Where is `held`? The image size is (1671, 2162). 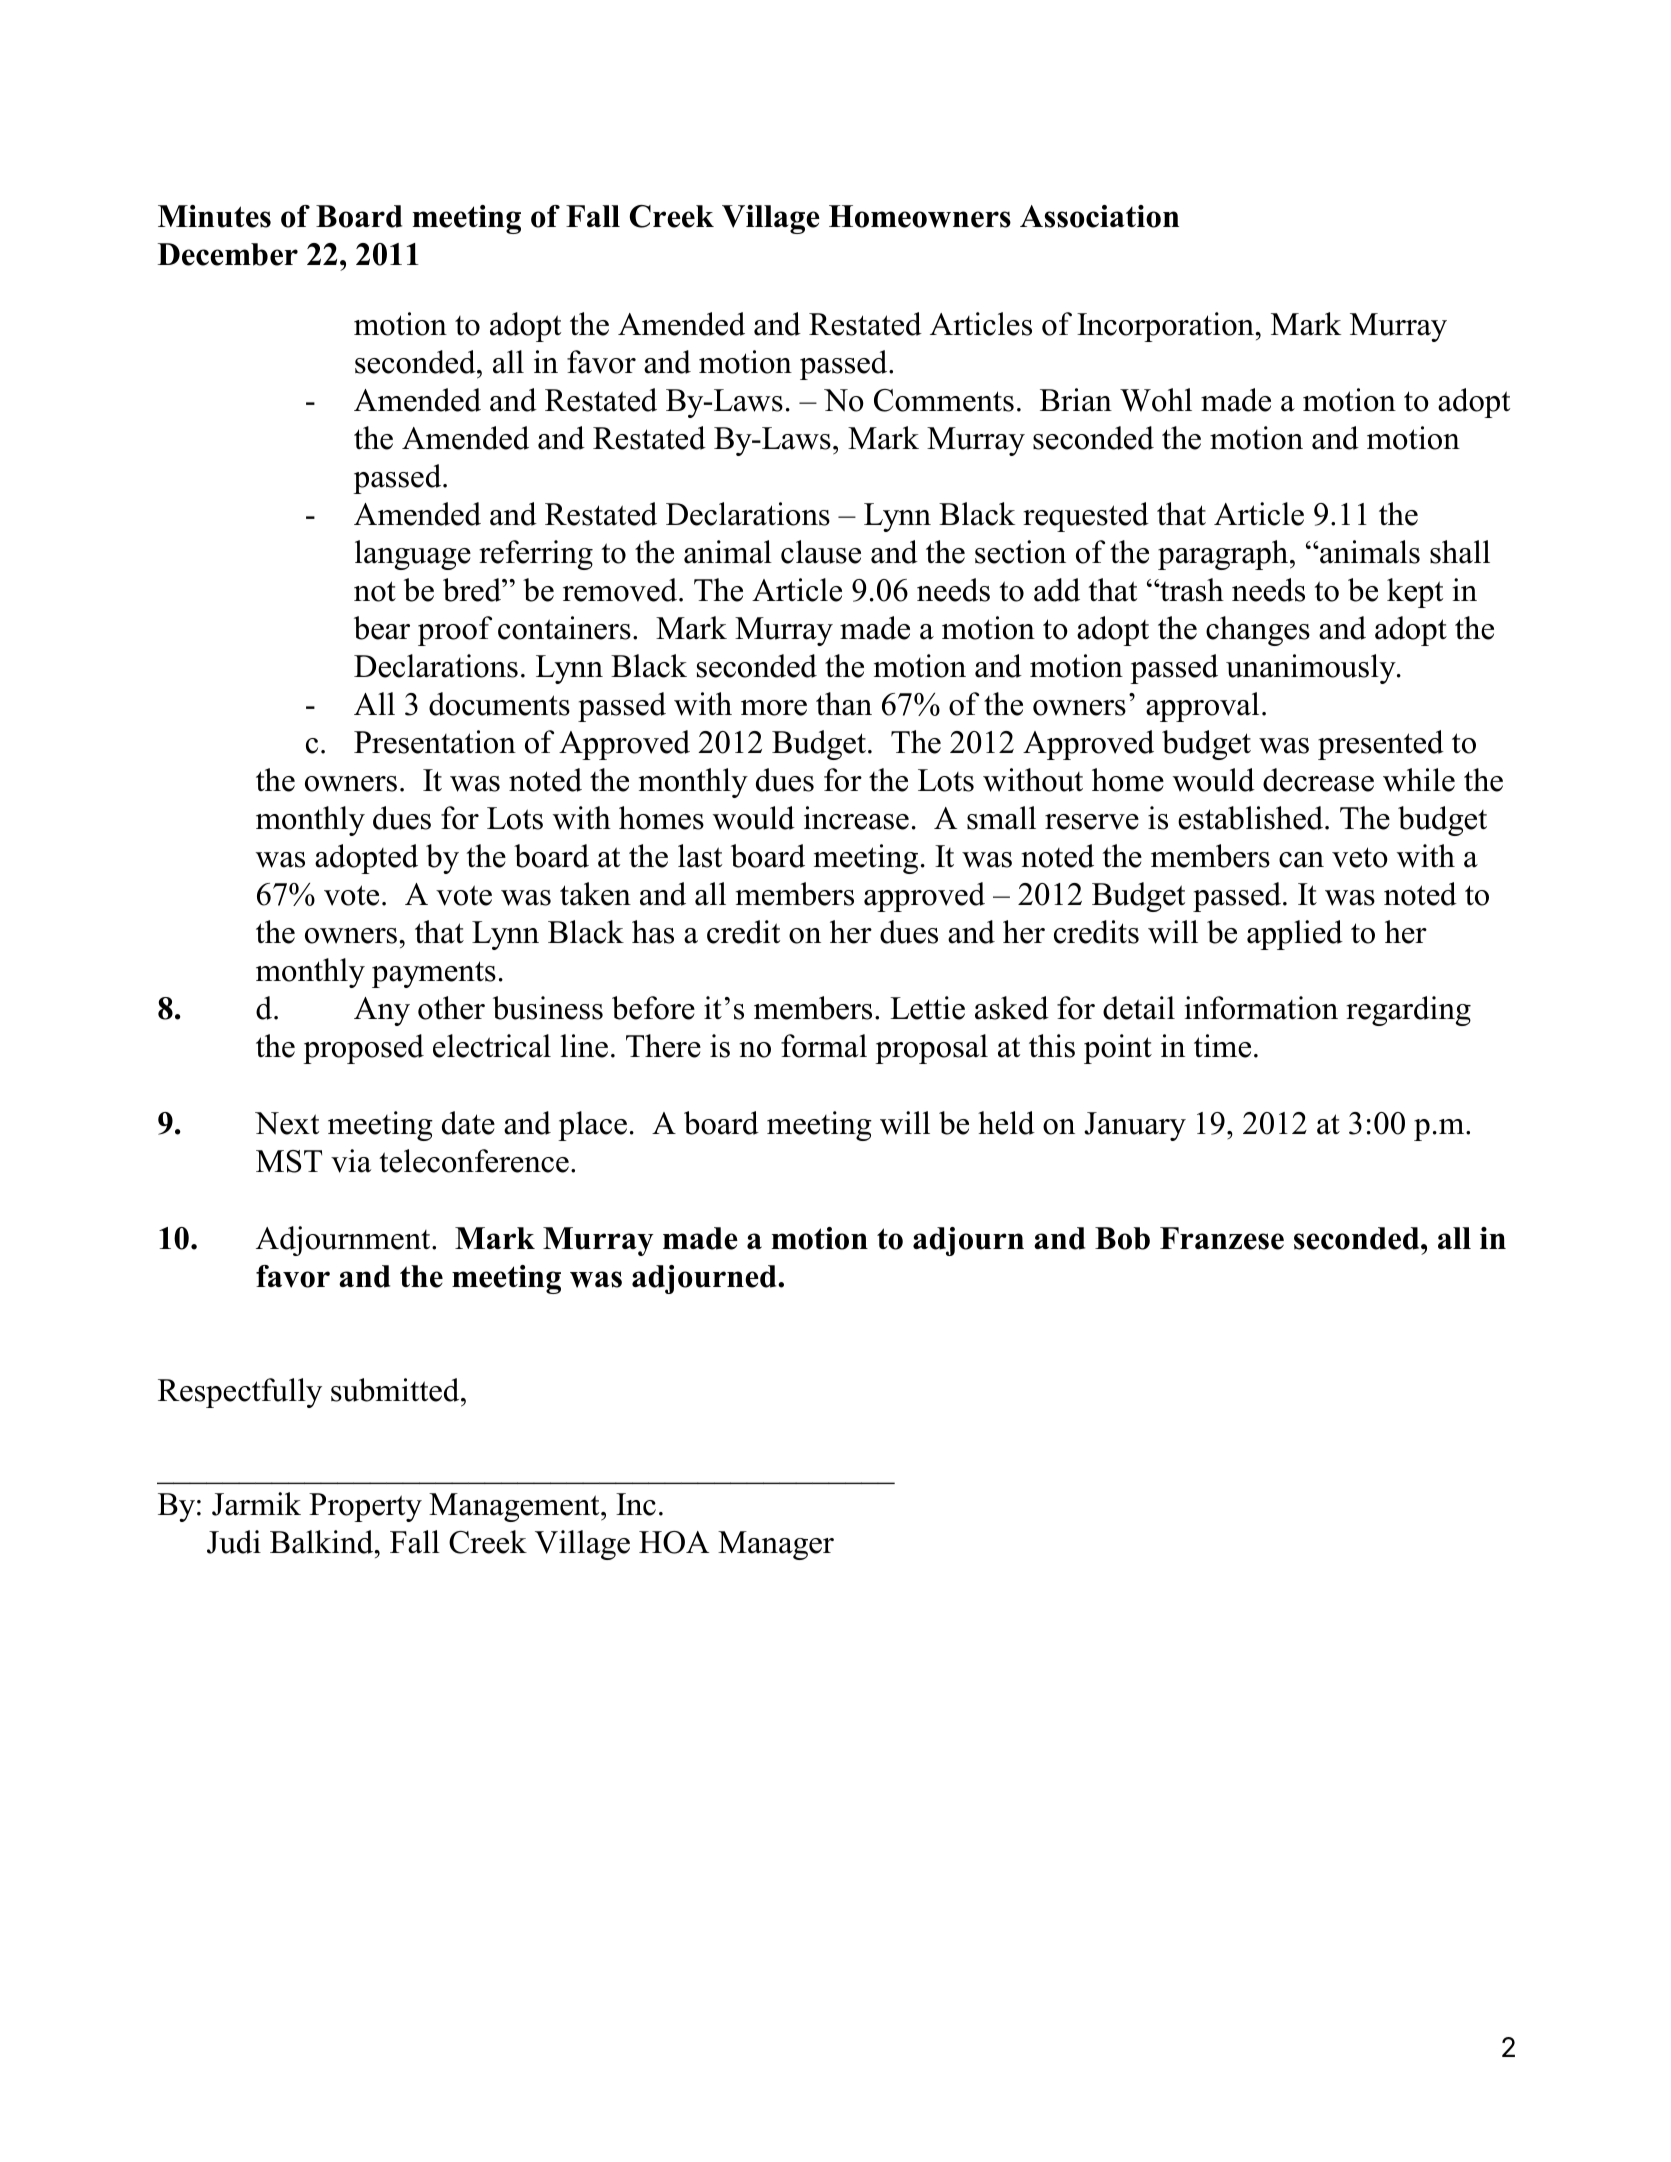
held is located at coordinates (1006, 1123).
